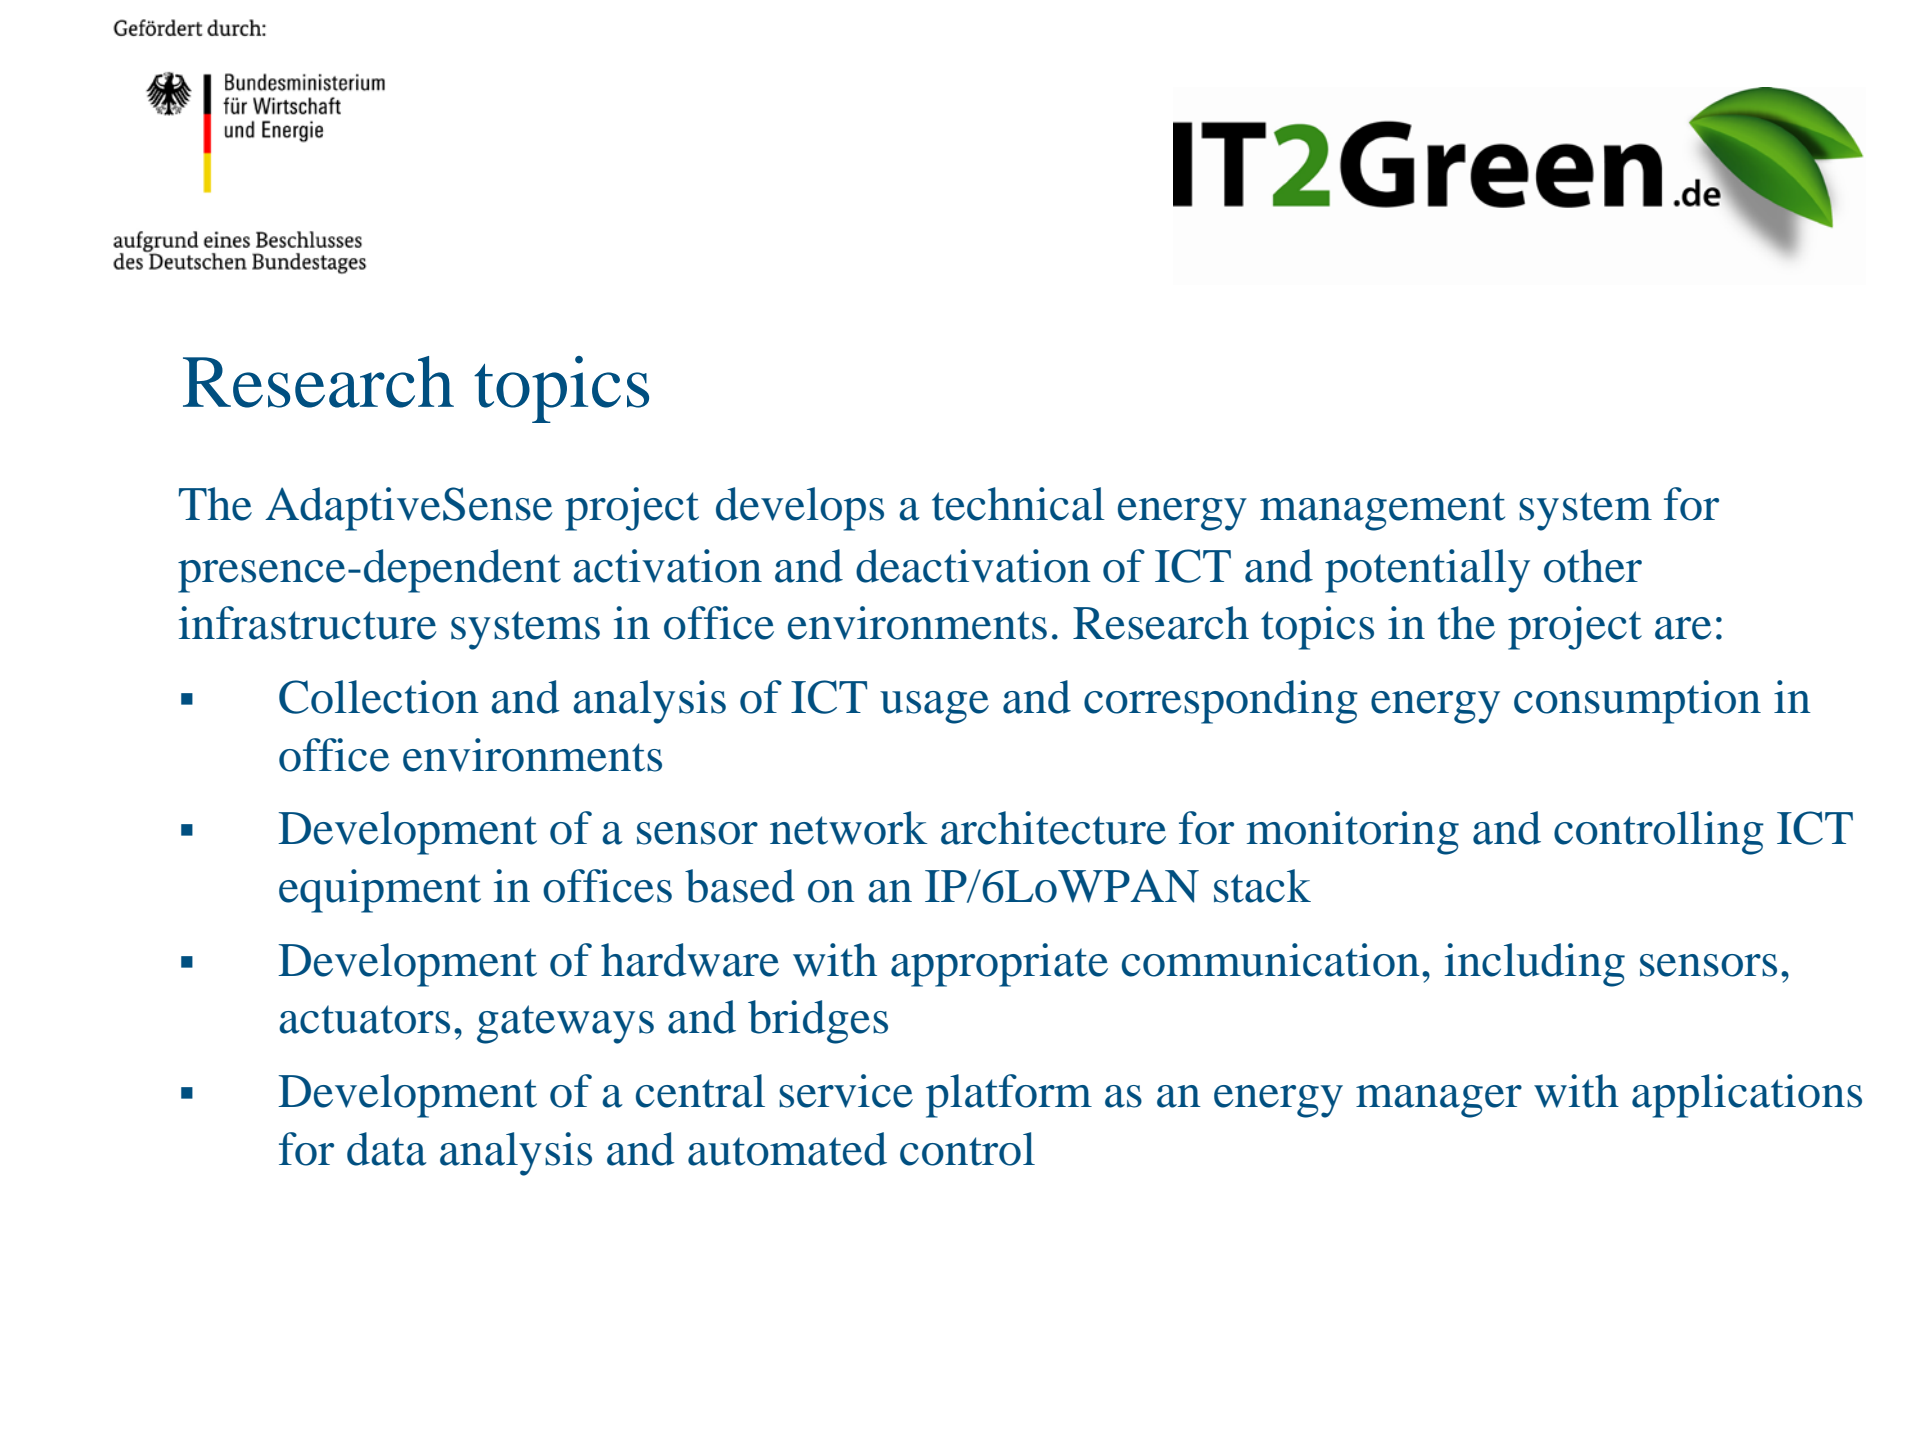 The image size is (1923, 1442). Describe the element at coordinates (379, 697) in the screenshot. I see `Collection` at that location.
